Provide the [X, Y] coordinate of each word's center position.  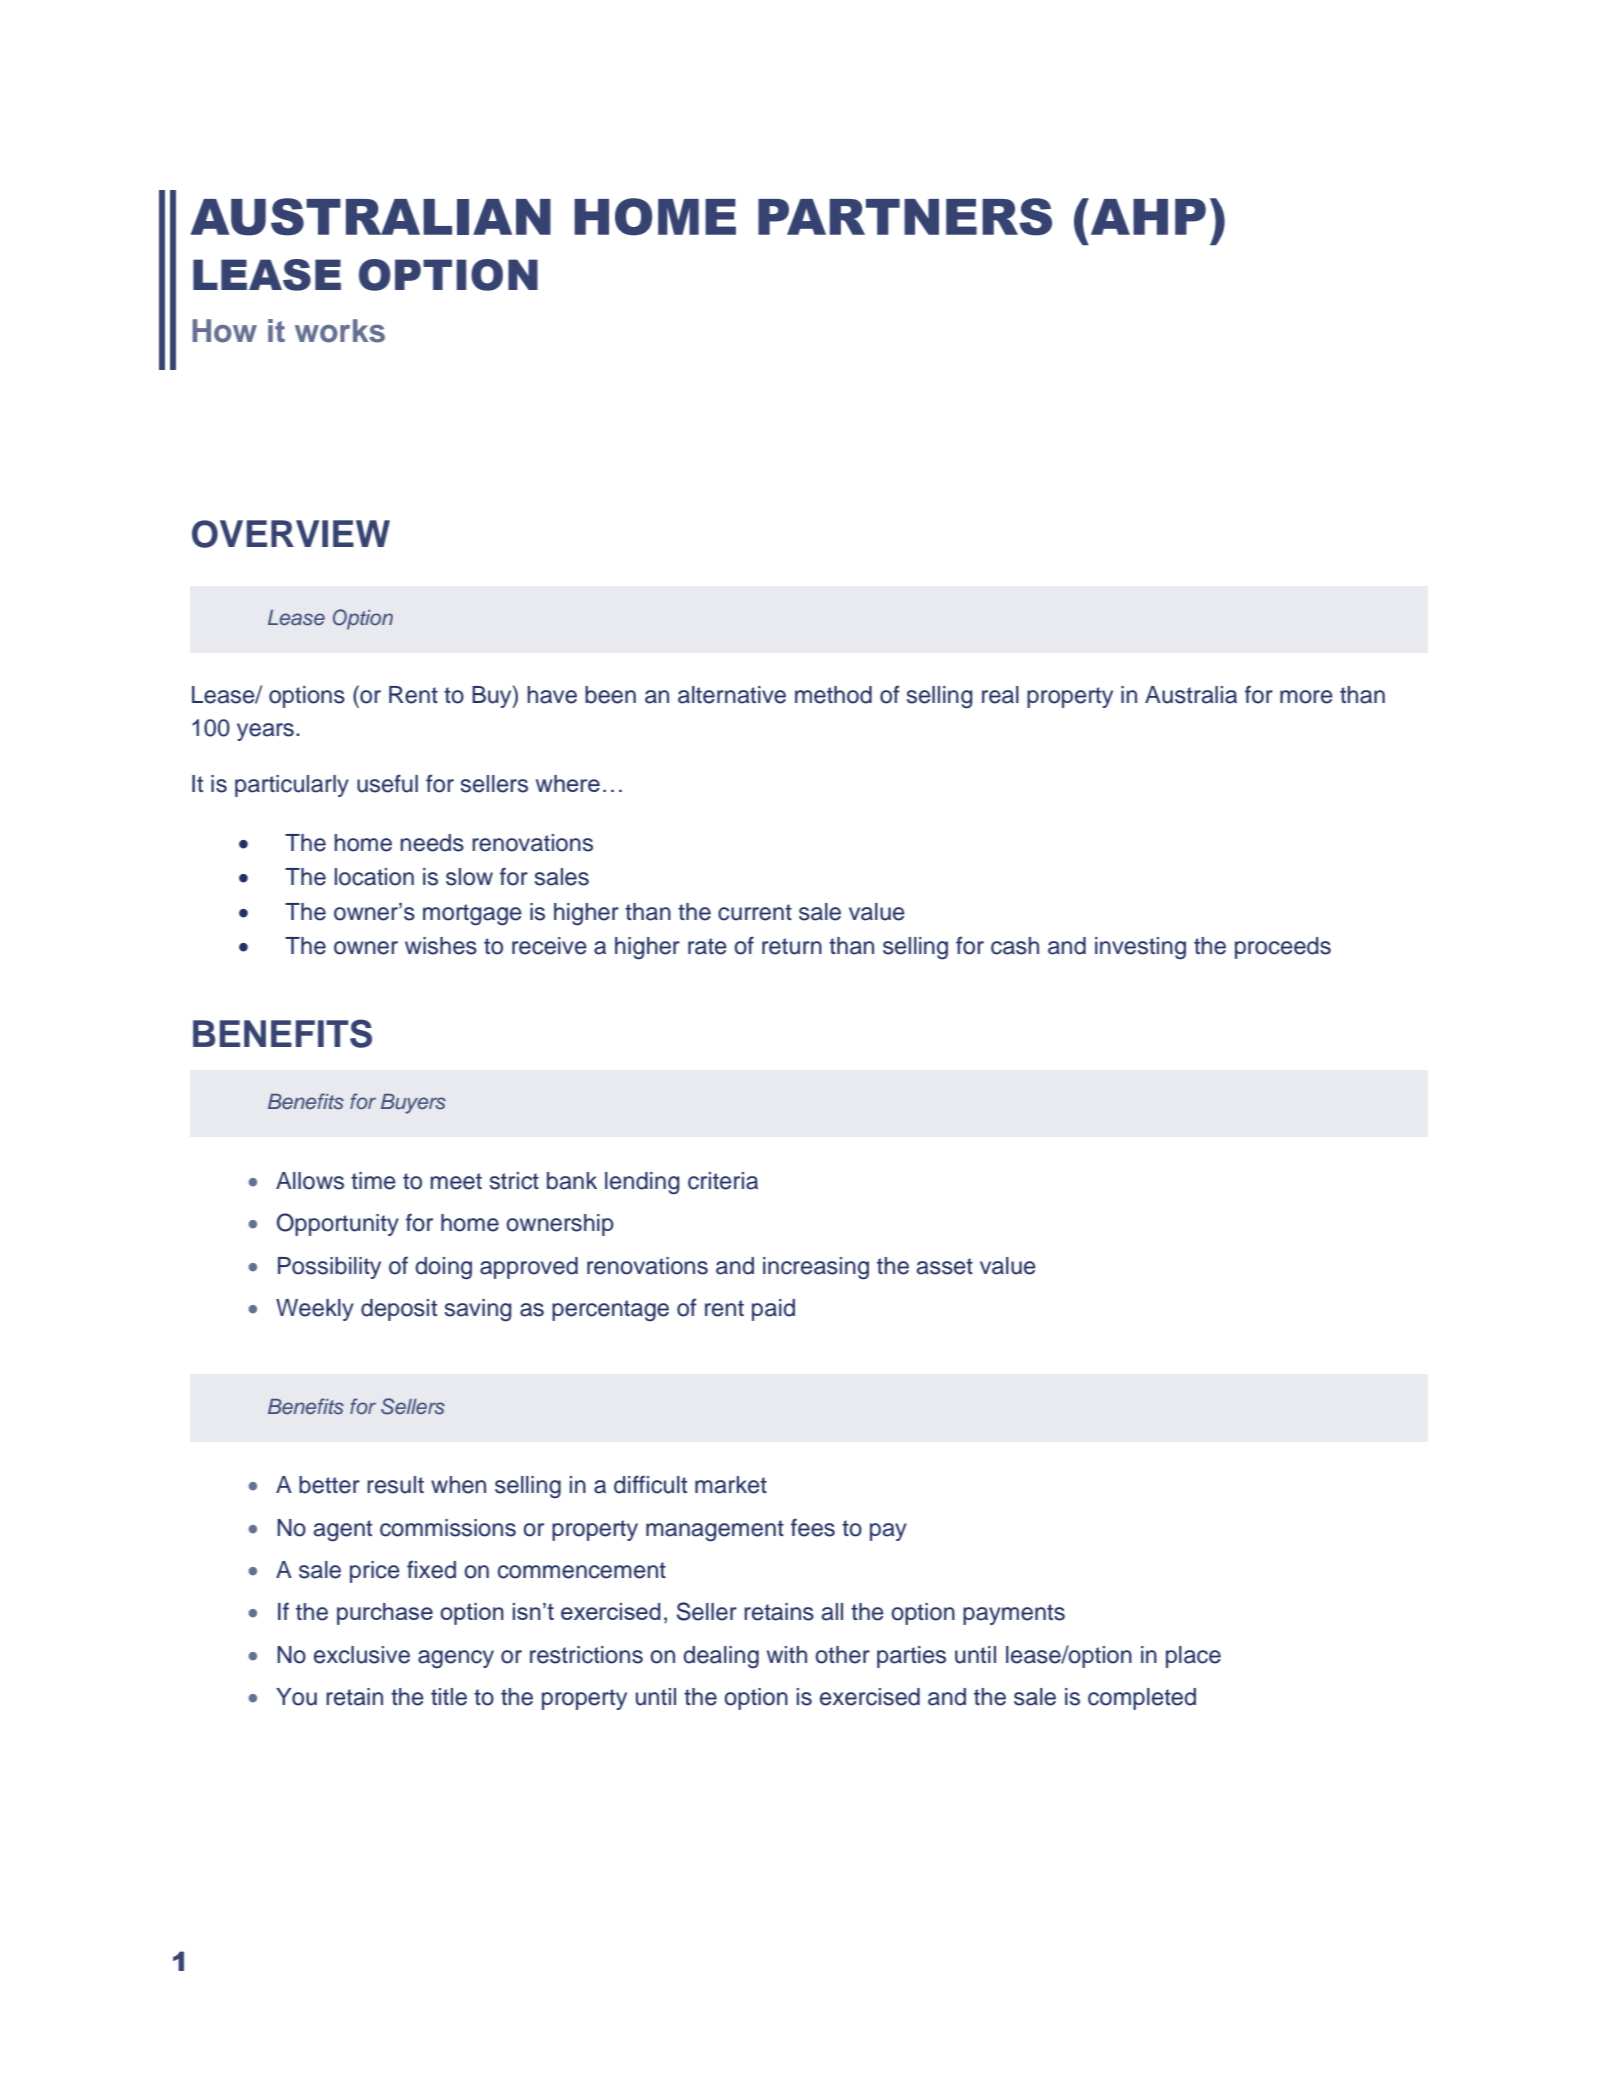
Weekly [315, 1310]
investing [1140, 948]
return [792, 946]
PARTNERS [905, 217]
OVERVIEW [291, 534]
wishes [441, 946]
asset [945, 1266]
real [1000, 695]
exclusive [362, 1655]
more [1306, 697]
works [340, 331]
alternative [732, 695]
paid [773, 1310]
